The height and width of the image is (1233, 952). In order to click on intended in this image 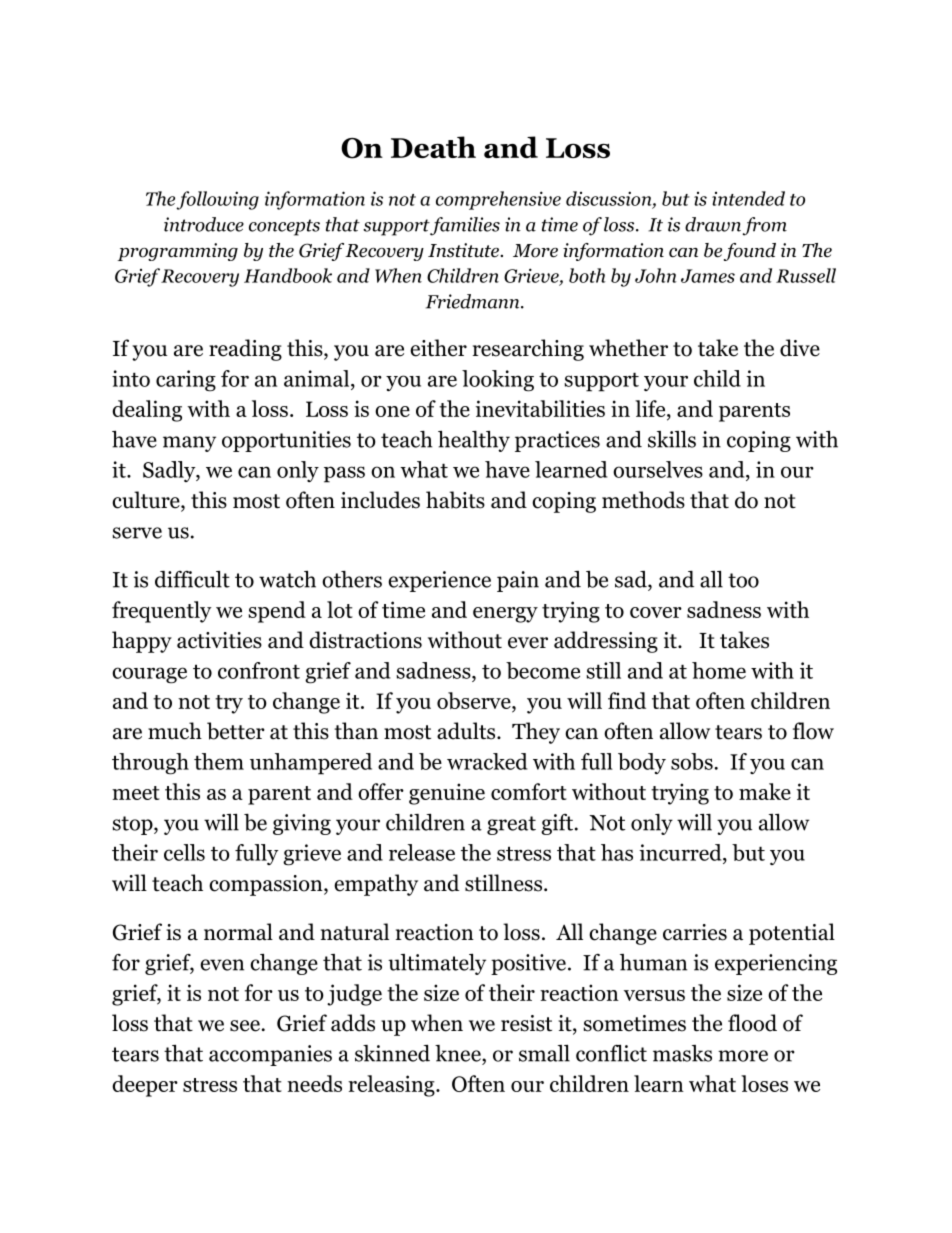, I will do `click(748, 198)`.
